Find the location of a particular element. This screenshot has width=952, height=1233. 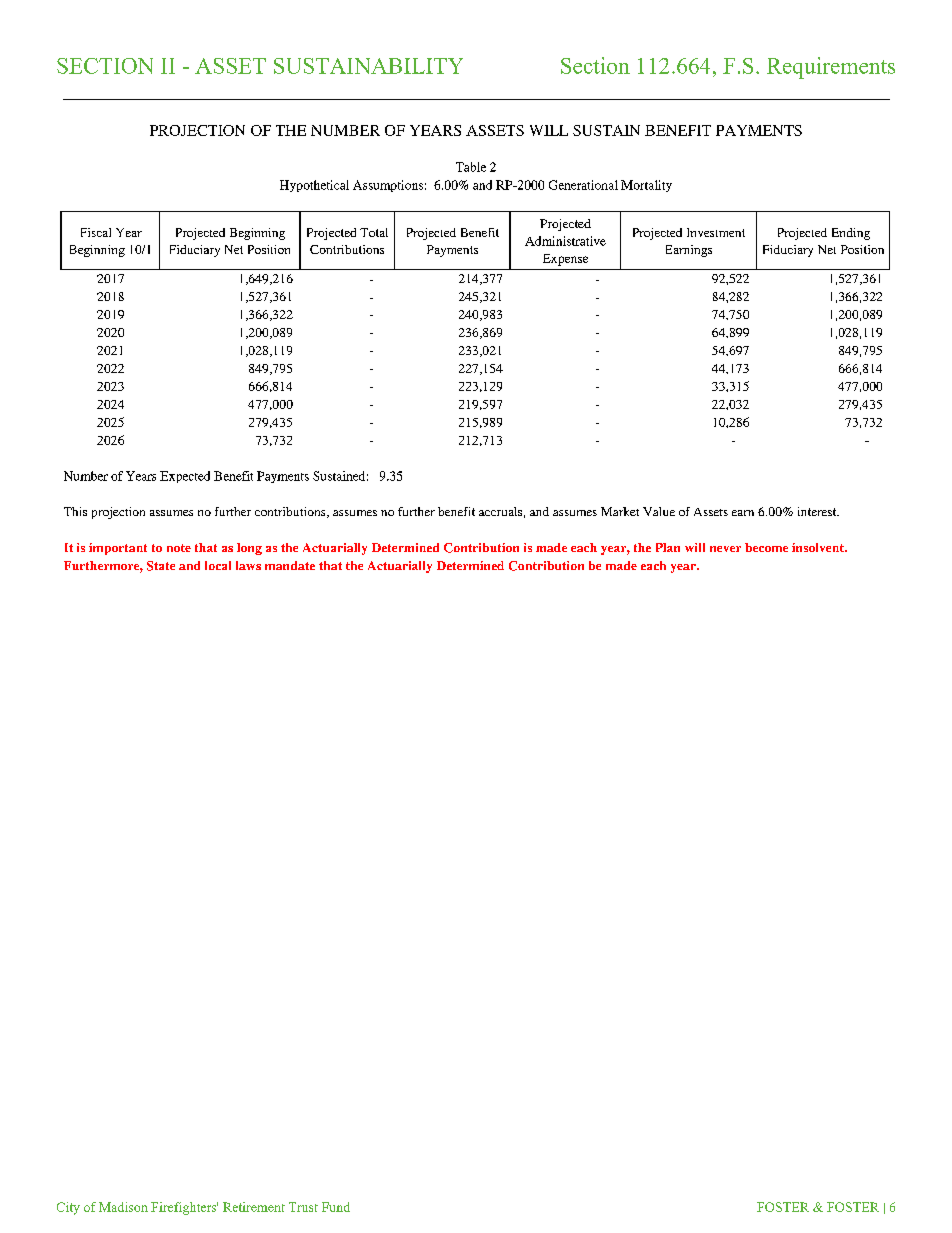

Table is located at coordinates (471, 167).
